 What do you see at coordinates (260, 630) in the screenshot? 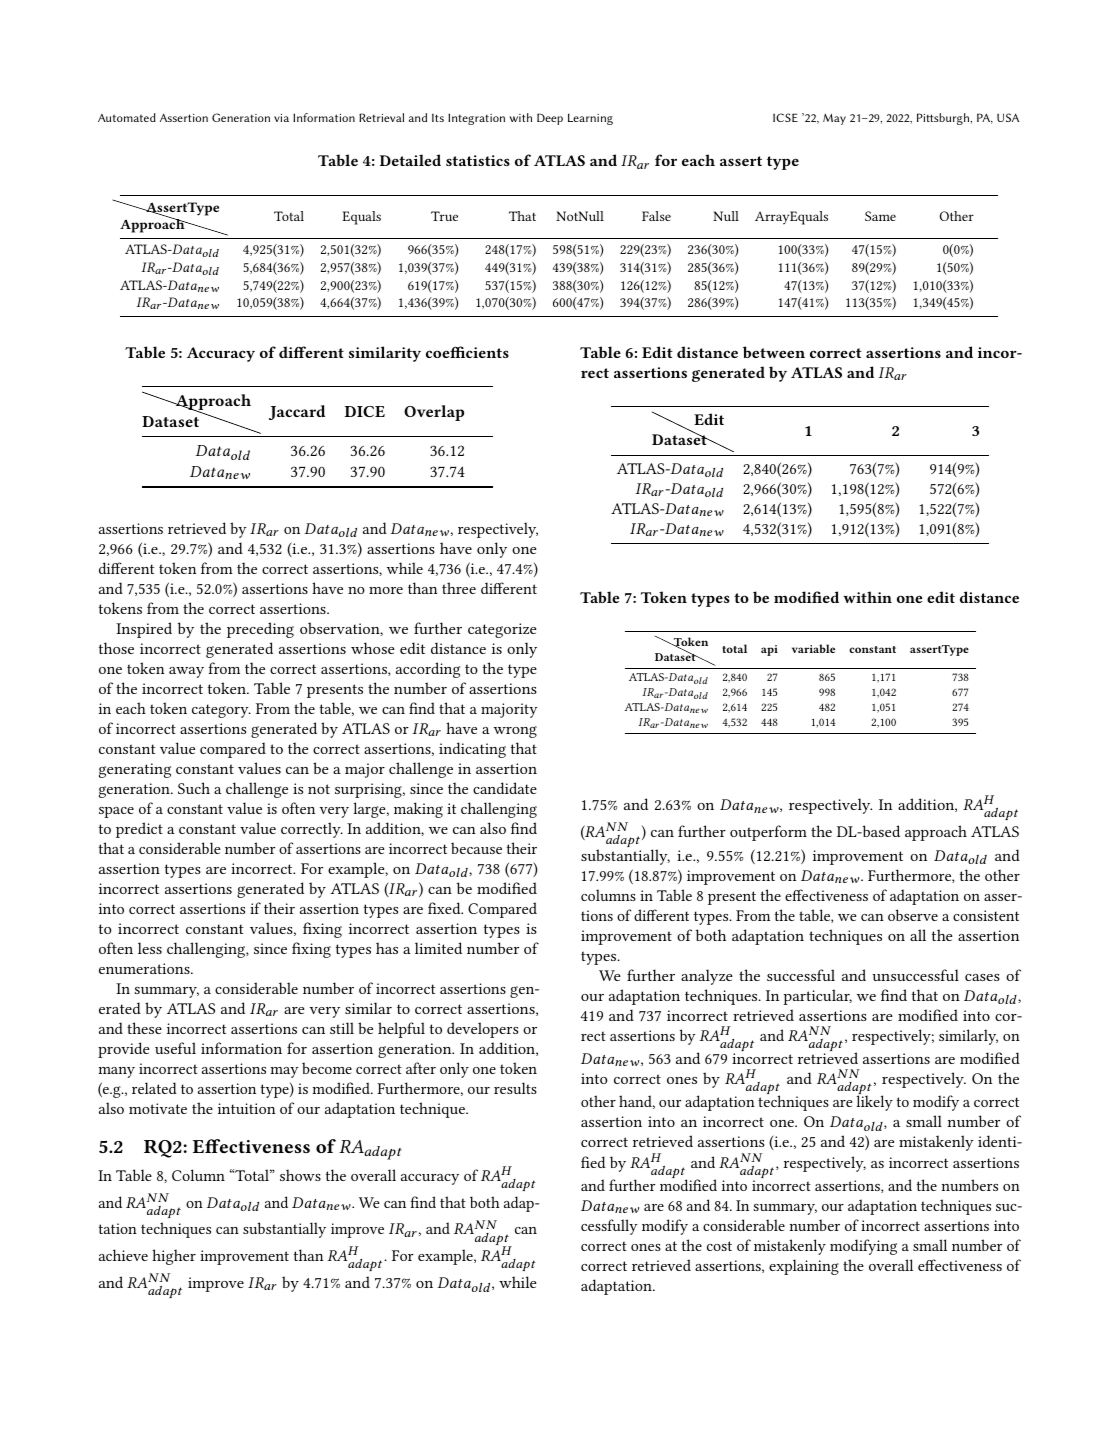
I see `preceding` at bounding box center [260, 630].
